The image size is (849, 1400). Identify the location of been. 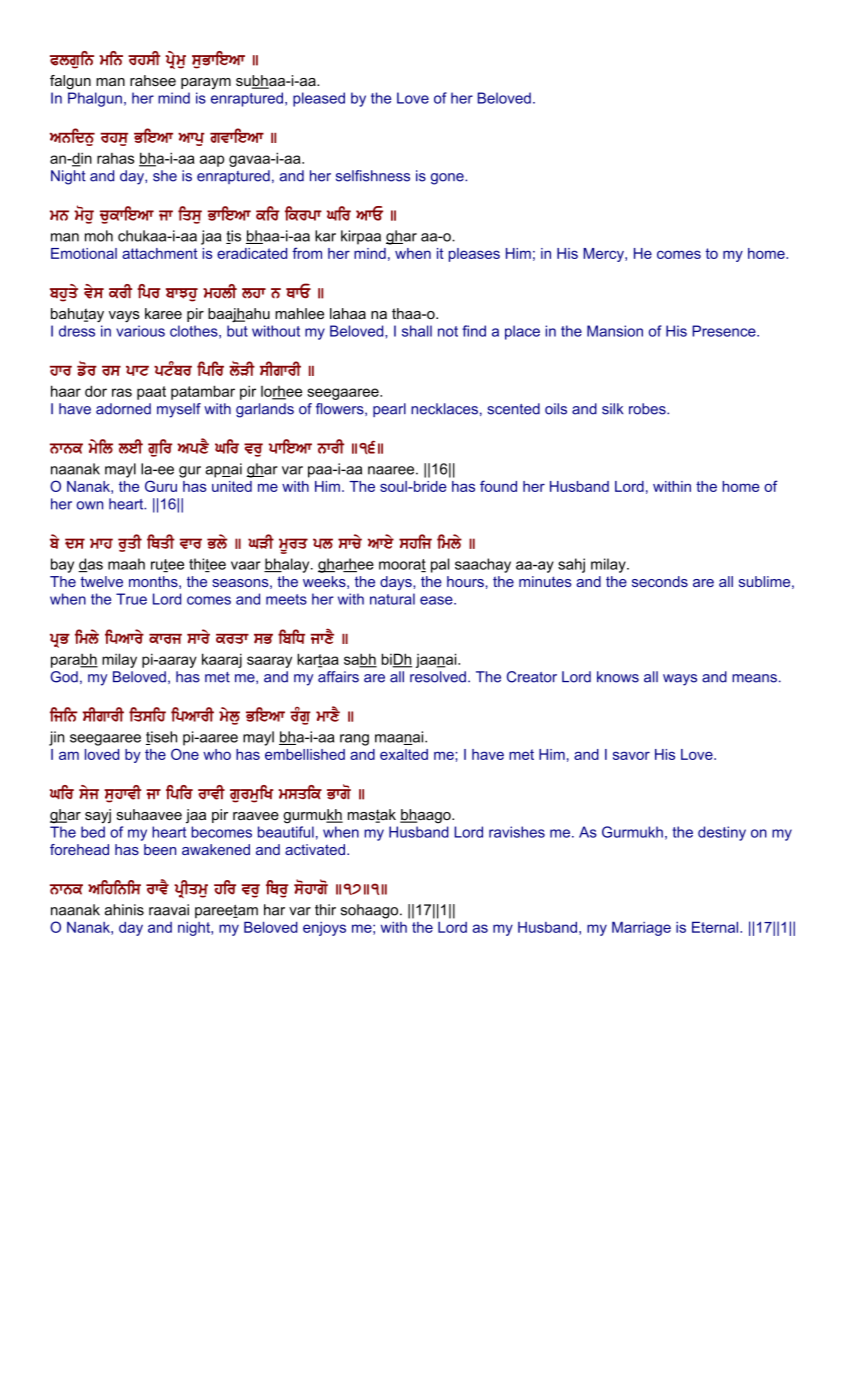
(160, 849).
